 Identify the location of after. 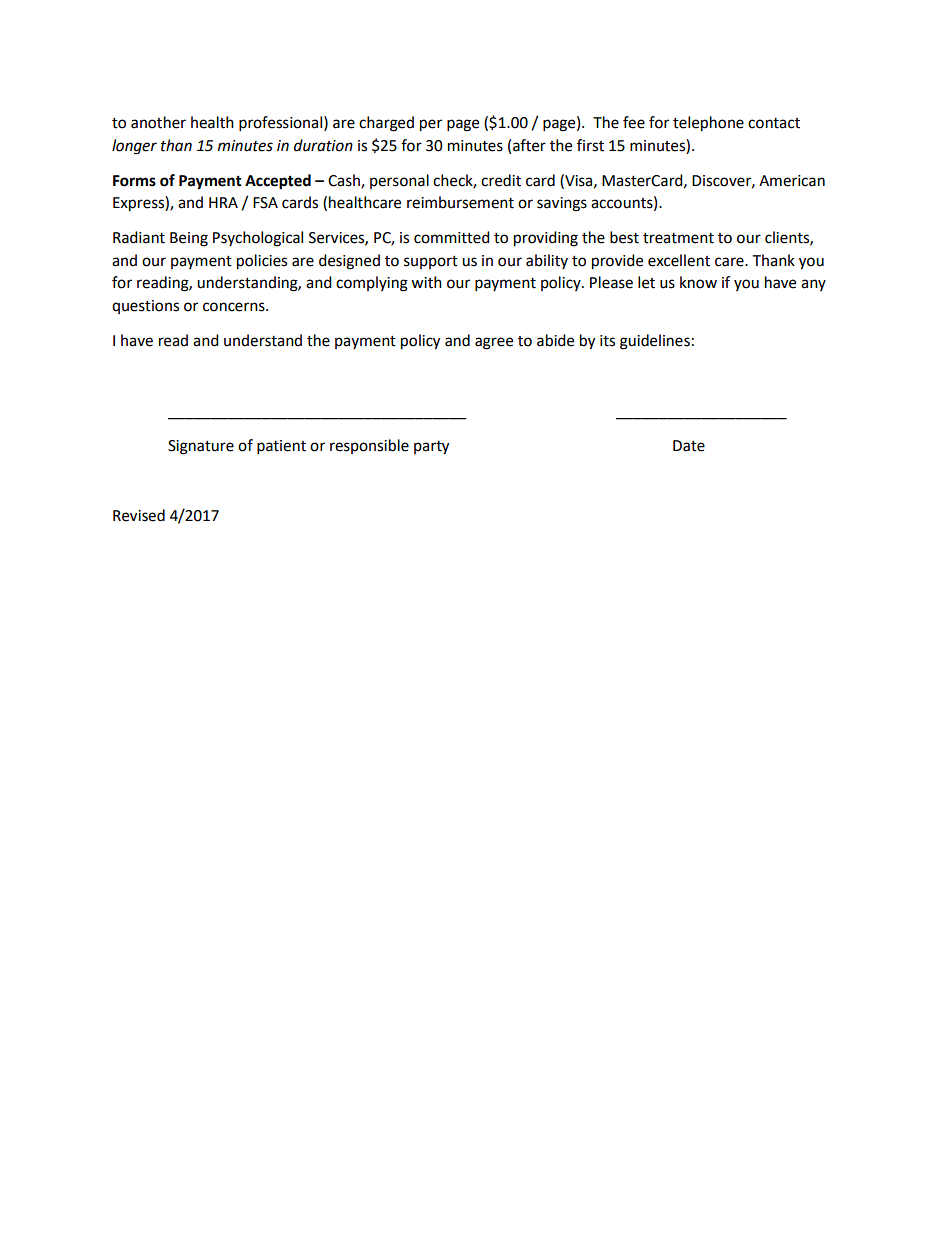
(529, 145).
